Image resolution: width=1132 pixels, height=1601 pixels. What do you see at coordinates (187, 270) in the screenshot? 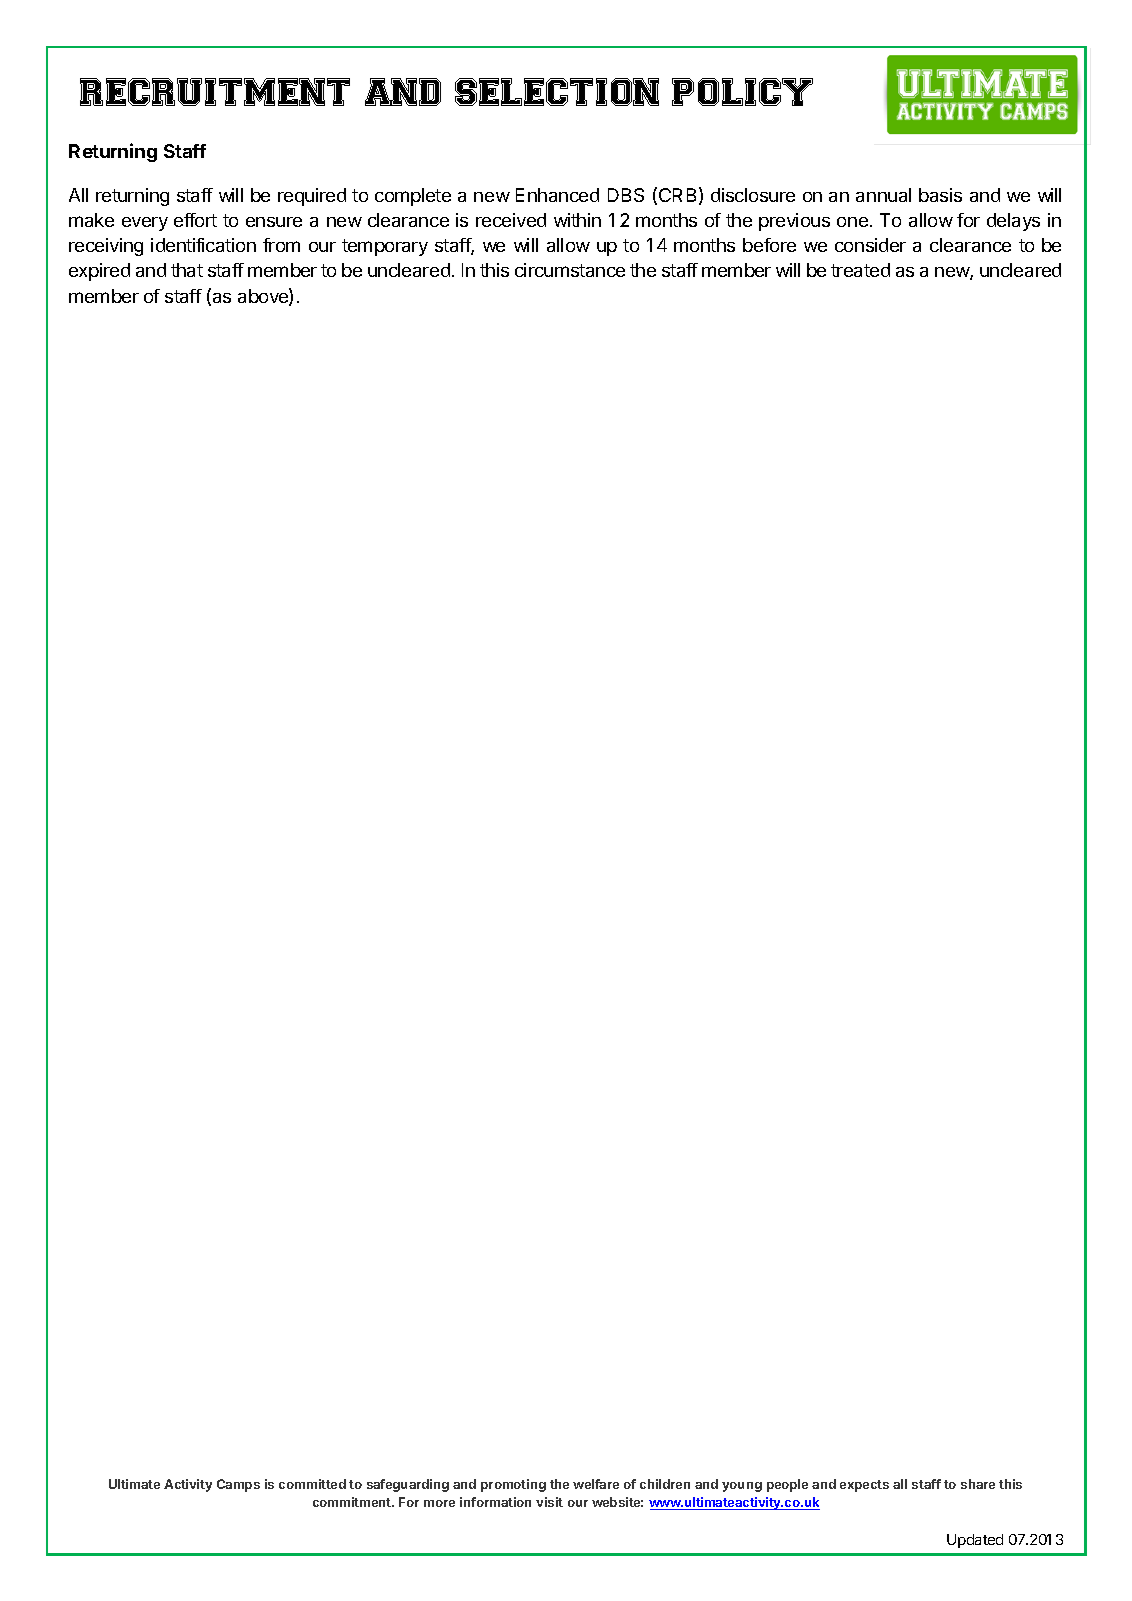
I see `that` at bounding box center [187, 270].
